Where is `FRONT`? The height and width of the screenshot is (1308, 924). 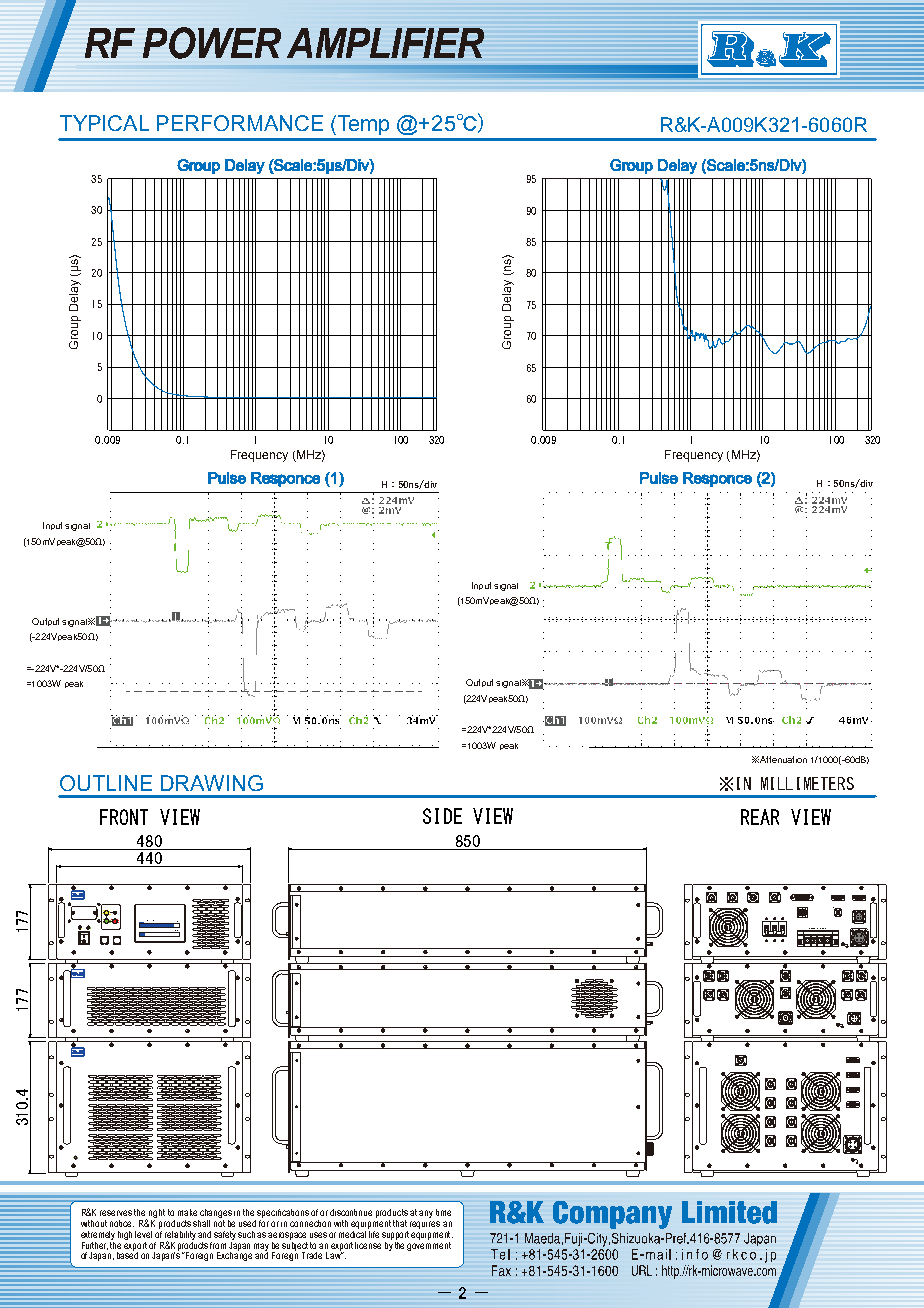
FRONT is located at coordinates (124, 817).
